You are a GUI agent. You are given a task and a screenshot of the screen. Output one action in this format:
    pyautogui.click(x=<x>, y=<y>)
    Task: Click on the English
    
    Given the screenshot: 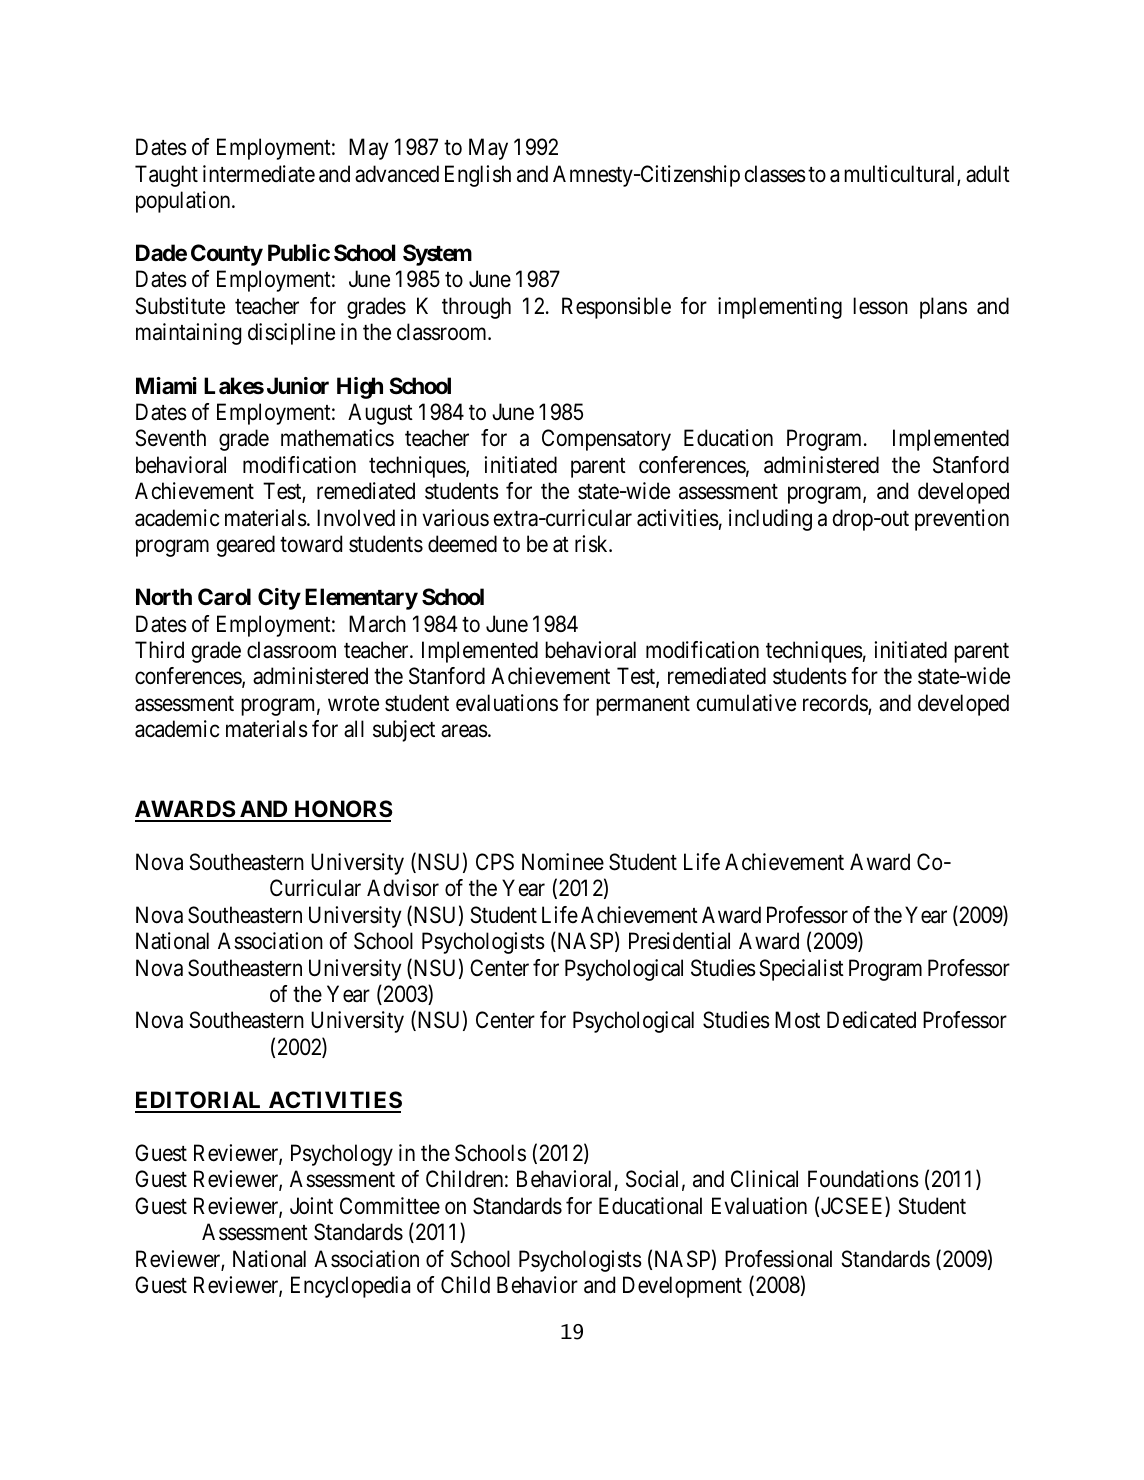 What is the action you would take?
    pyautogui.click(x=478, y=176)
